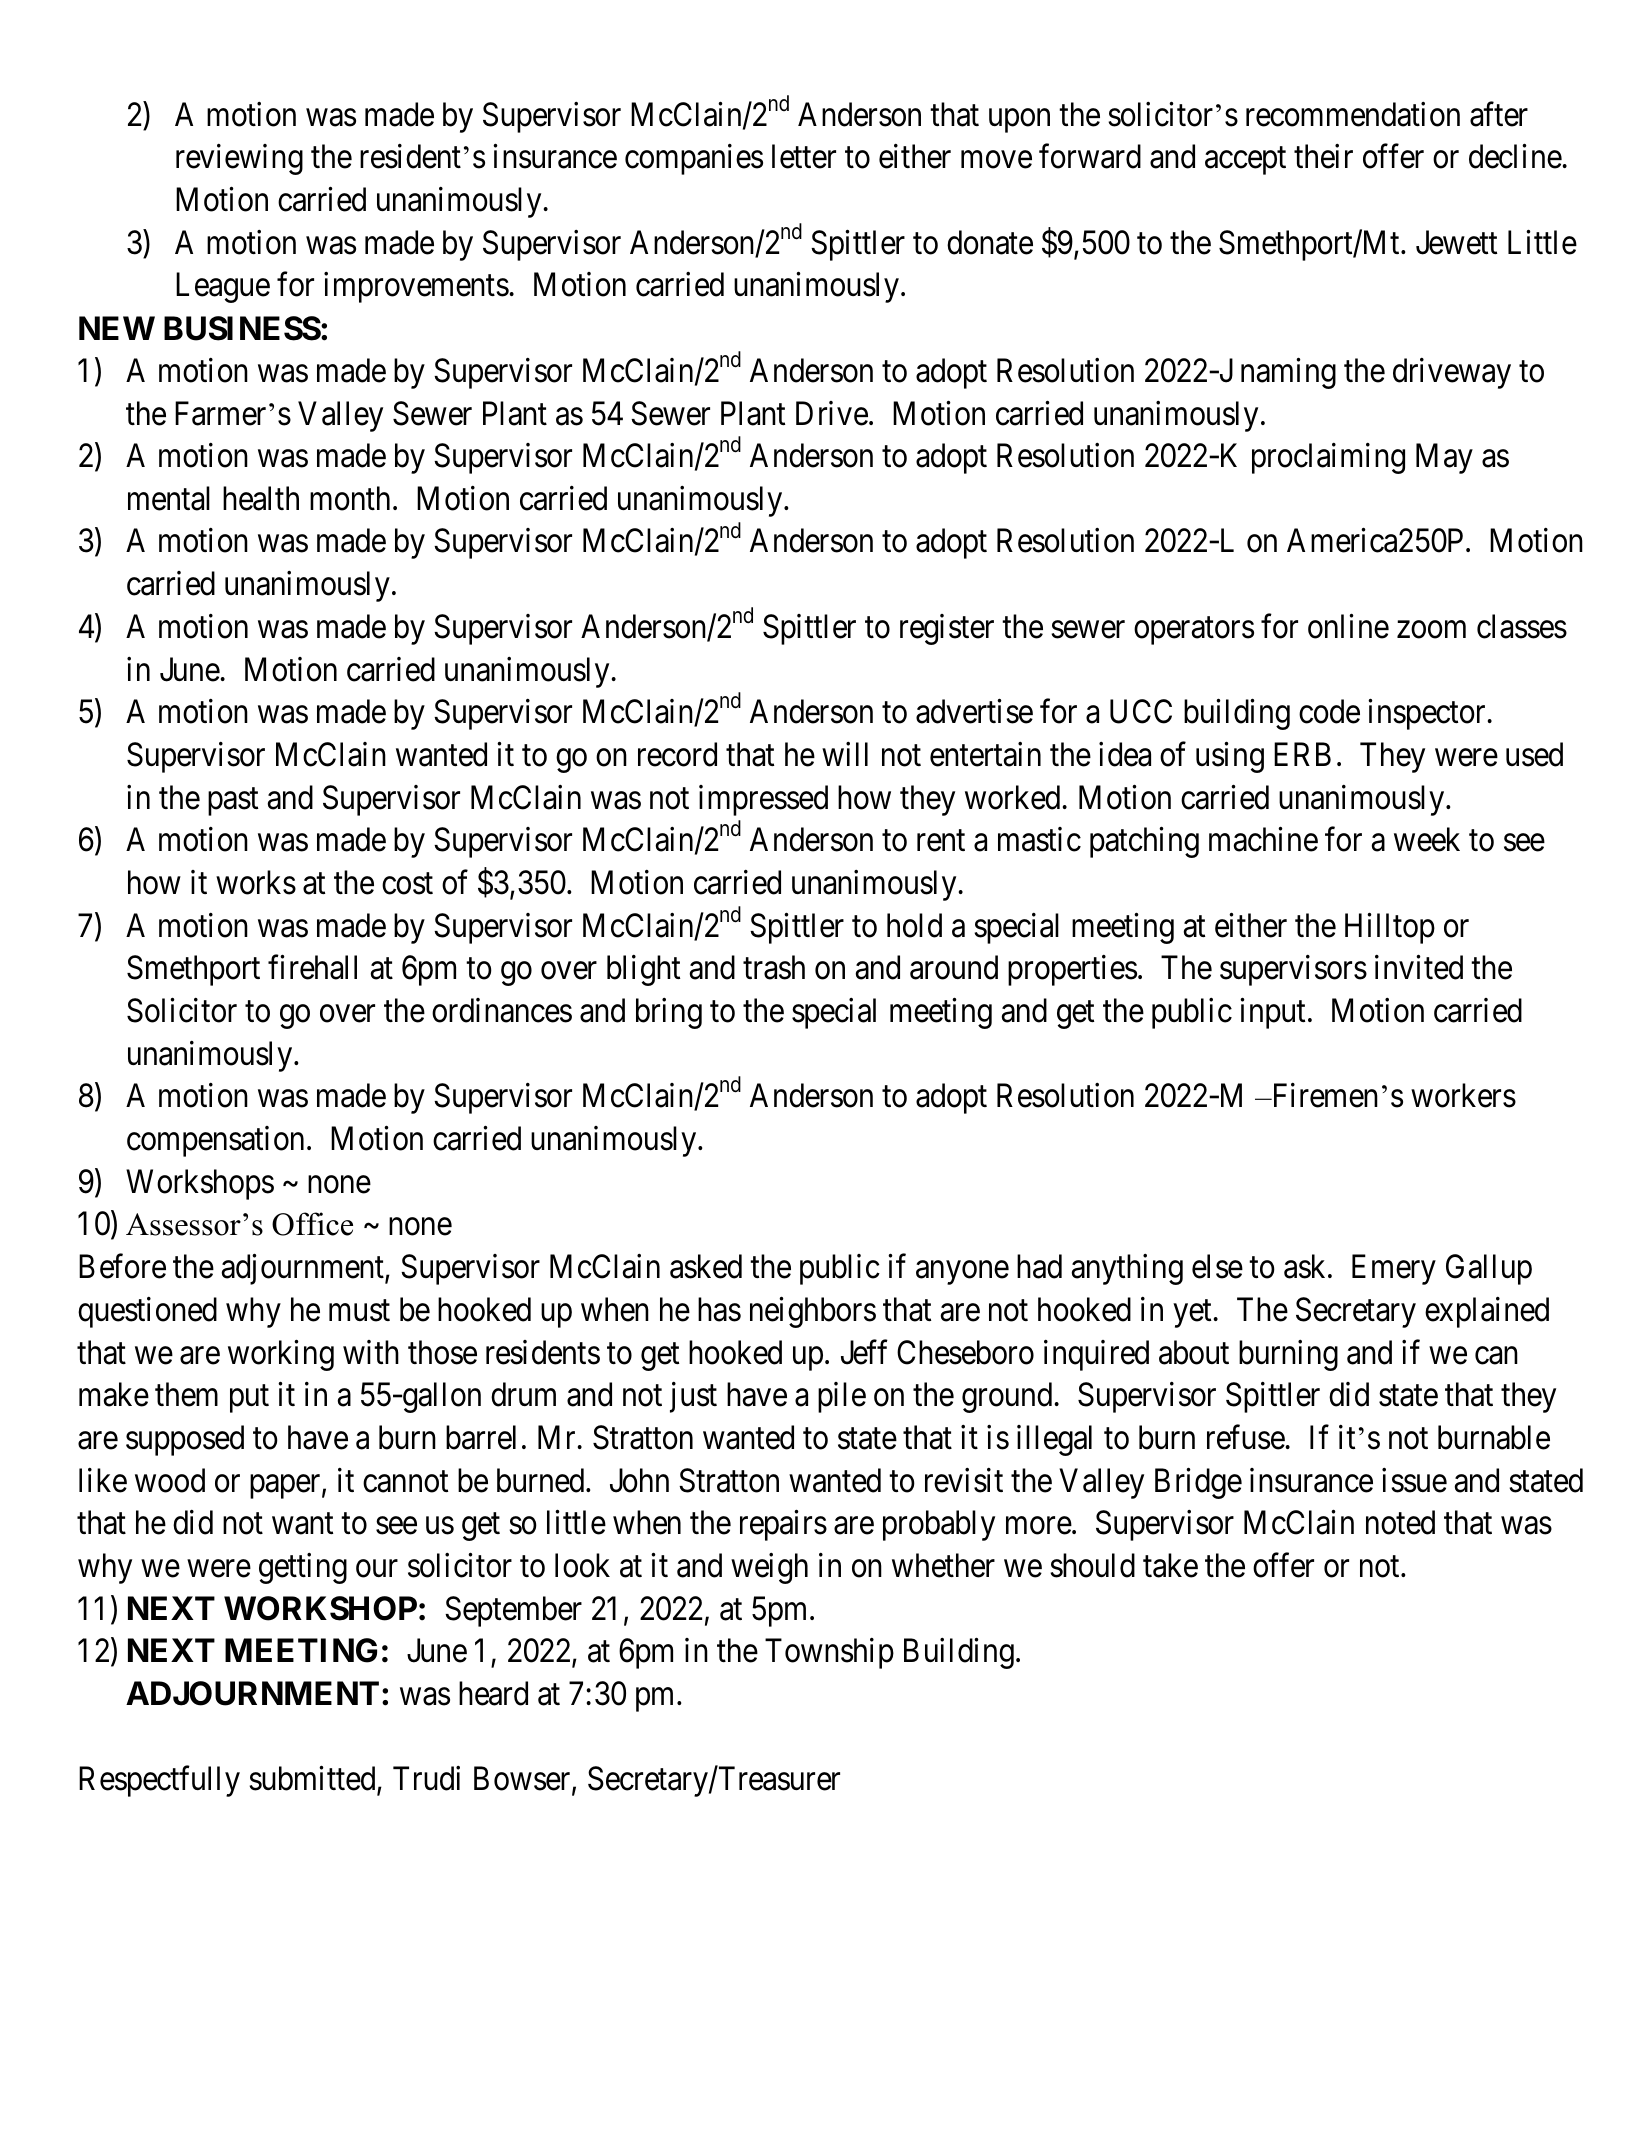  Describe the element at coordinates (1348, 626) in the screenshot. I see `online` at that location.
